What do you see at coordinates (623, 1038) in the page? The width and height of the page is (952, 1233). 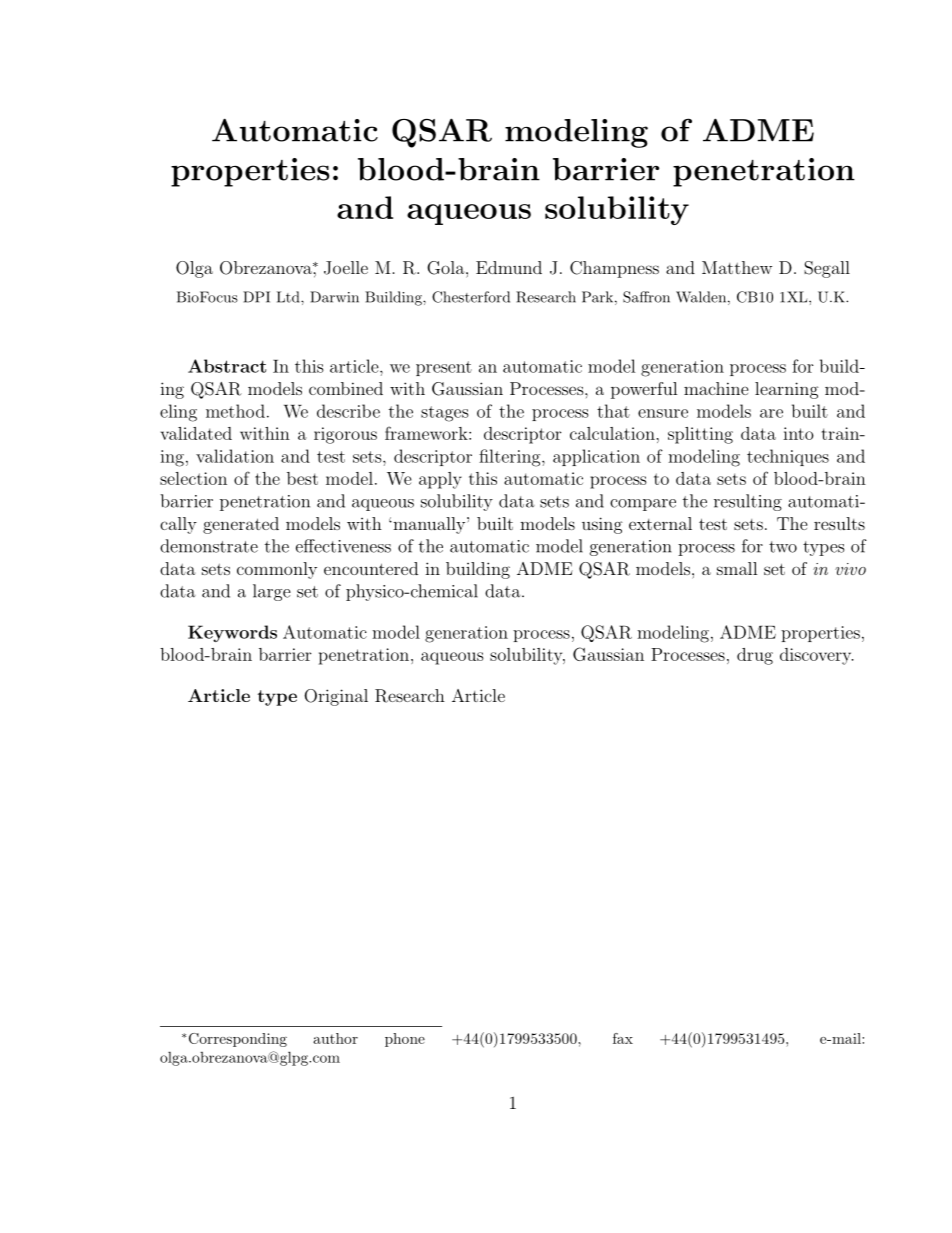 I see `fax` at bounding box center [623, 1038].
